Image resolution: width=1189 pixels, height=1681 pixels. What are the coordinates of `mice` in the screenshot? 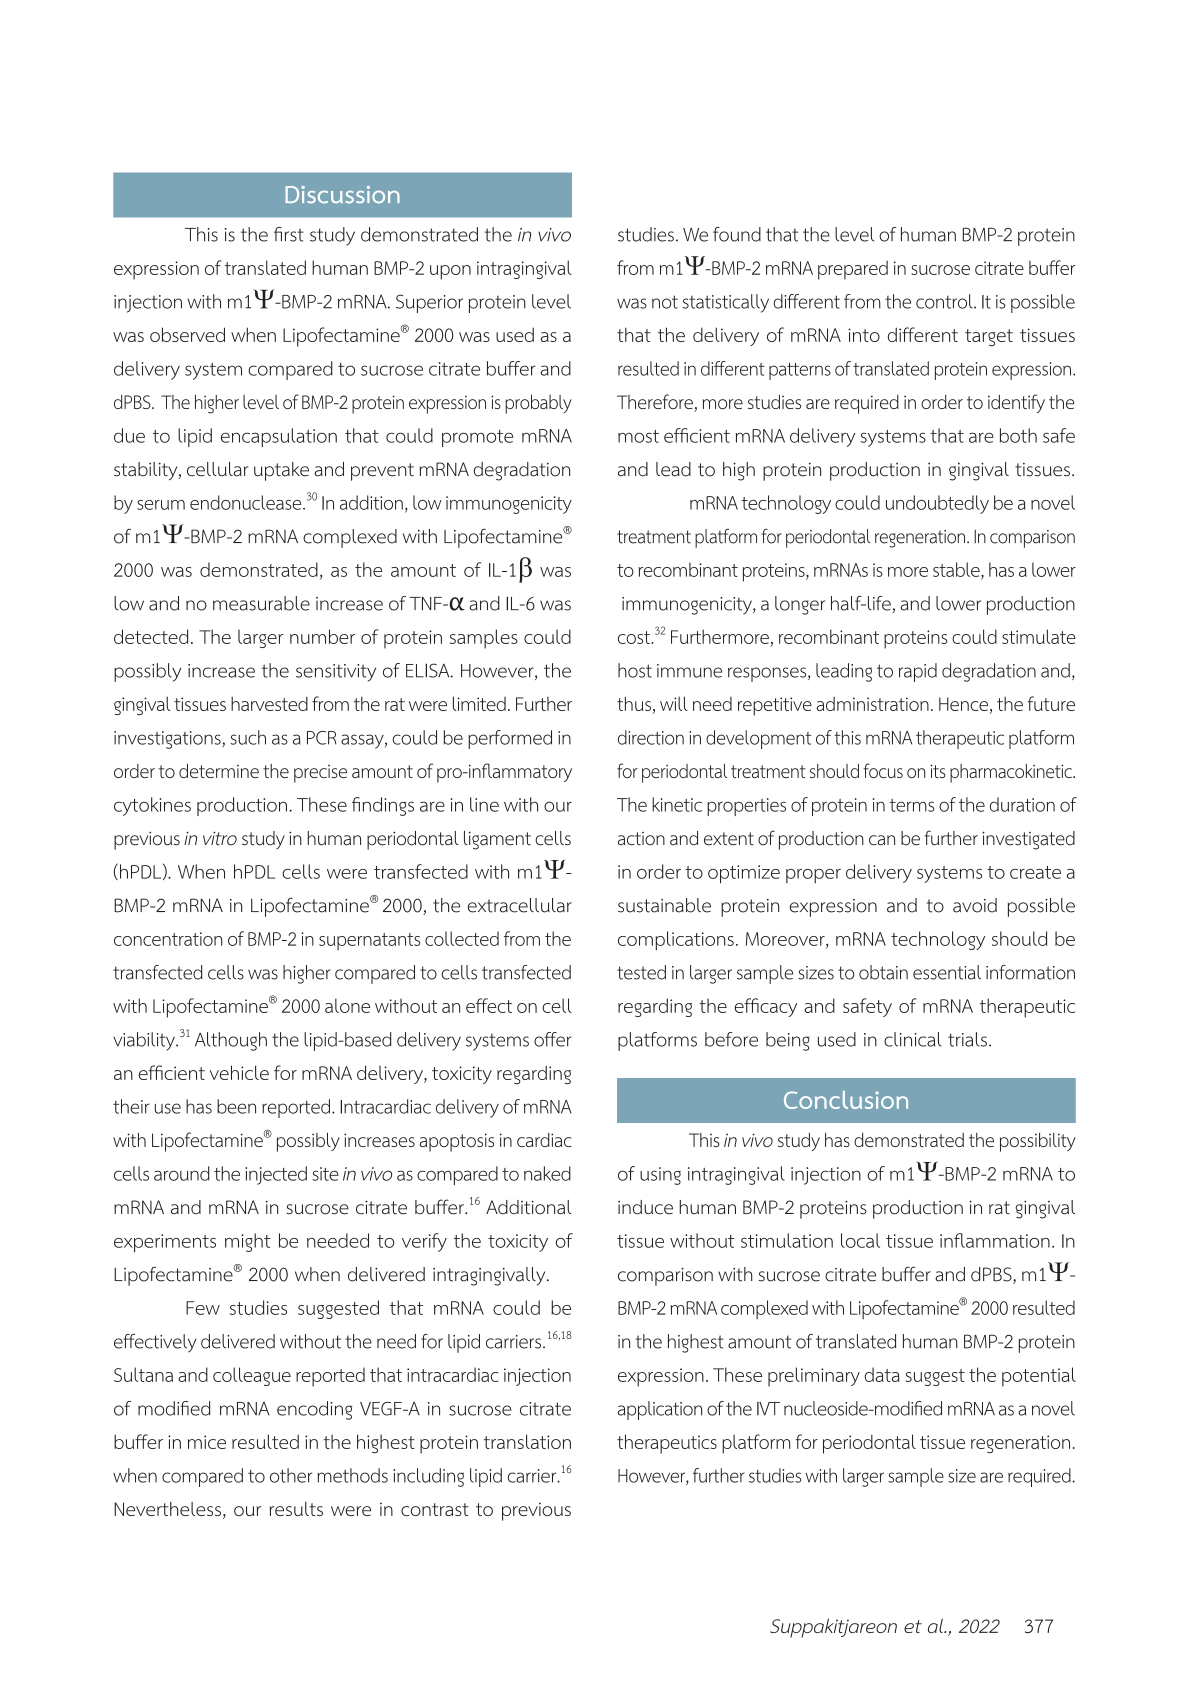 It's located at (207, 1442).
